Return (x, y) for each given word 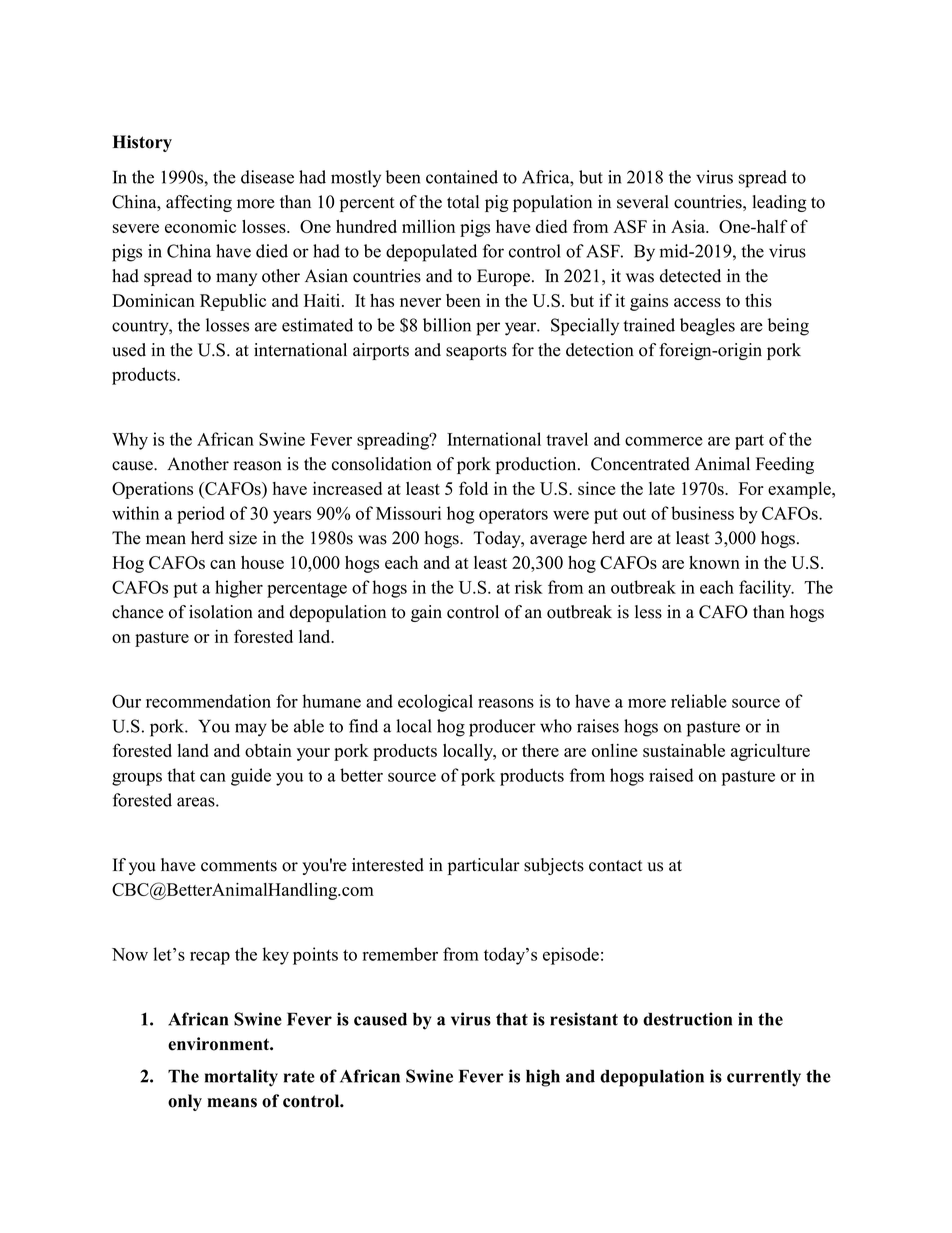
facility (766, 589)
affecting (199, 203)
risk (529, 587)
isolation (221, 612)
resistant (584, 1019)
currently (764, 1078)
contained (462, 177)
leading (779, 203)
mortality (241, 1078)
